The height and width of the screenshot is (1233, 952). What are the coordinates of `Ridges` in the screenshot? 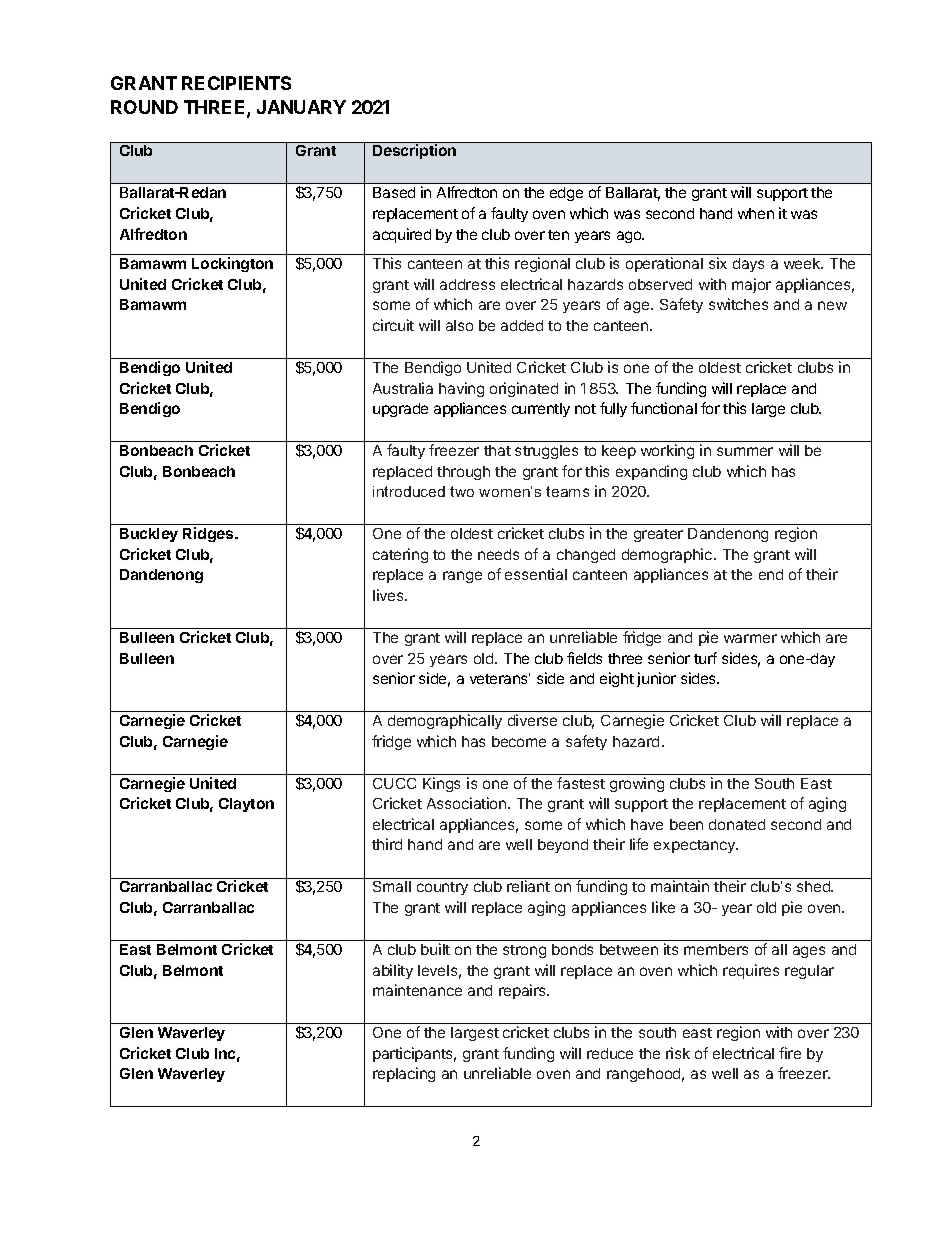 It's located at (209, 534).
